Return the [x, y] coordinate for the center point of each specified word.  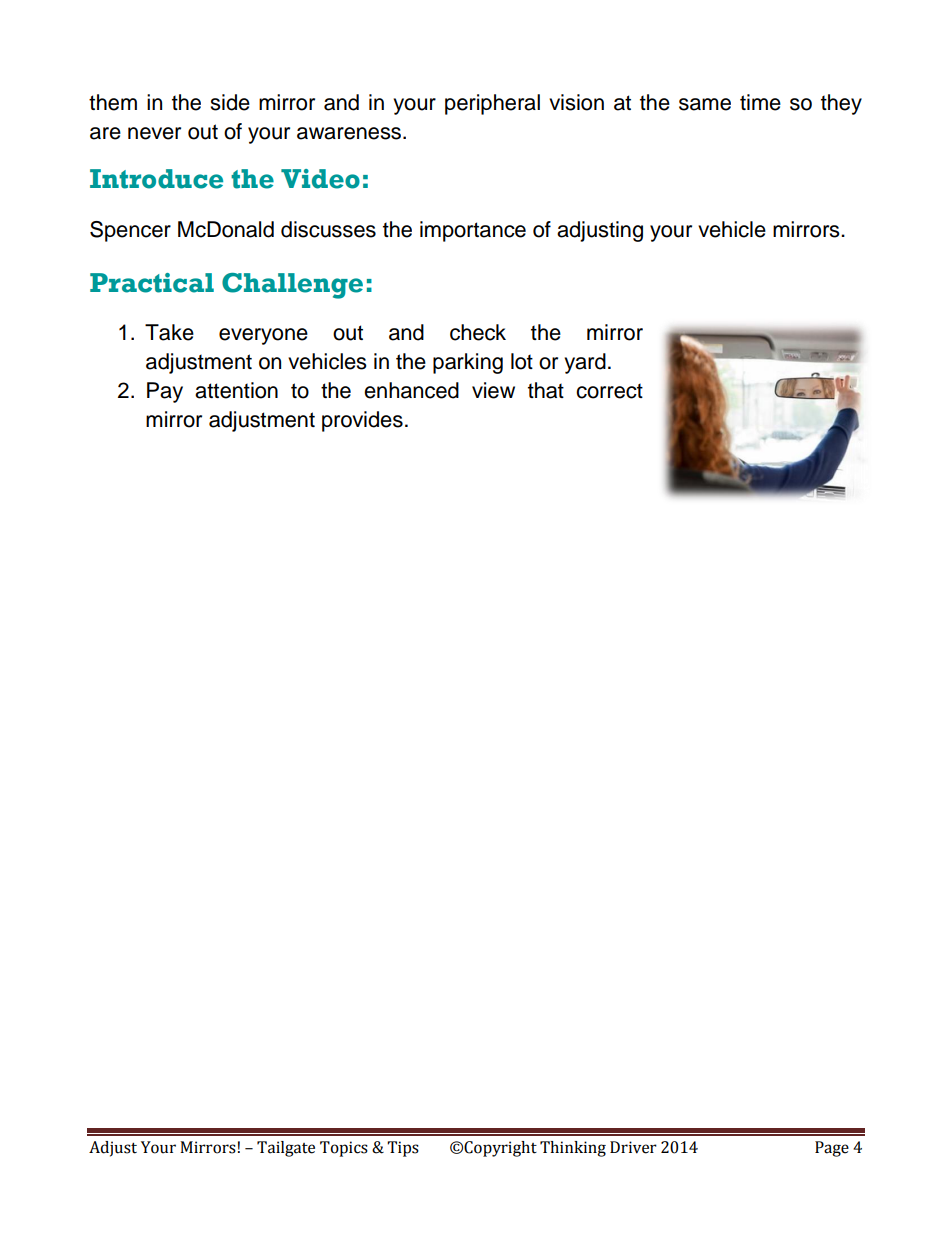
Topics [344, 1149]
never [154, 133]
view [493, 390]
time [760, 102]
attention [236, 390]
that [546, 390]
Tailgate [286, 1149]
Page [832, 1149]
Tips [403, 1149]
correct [609, 391]
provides [362, 421]
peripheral [492, 104]
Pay [165, 392]
